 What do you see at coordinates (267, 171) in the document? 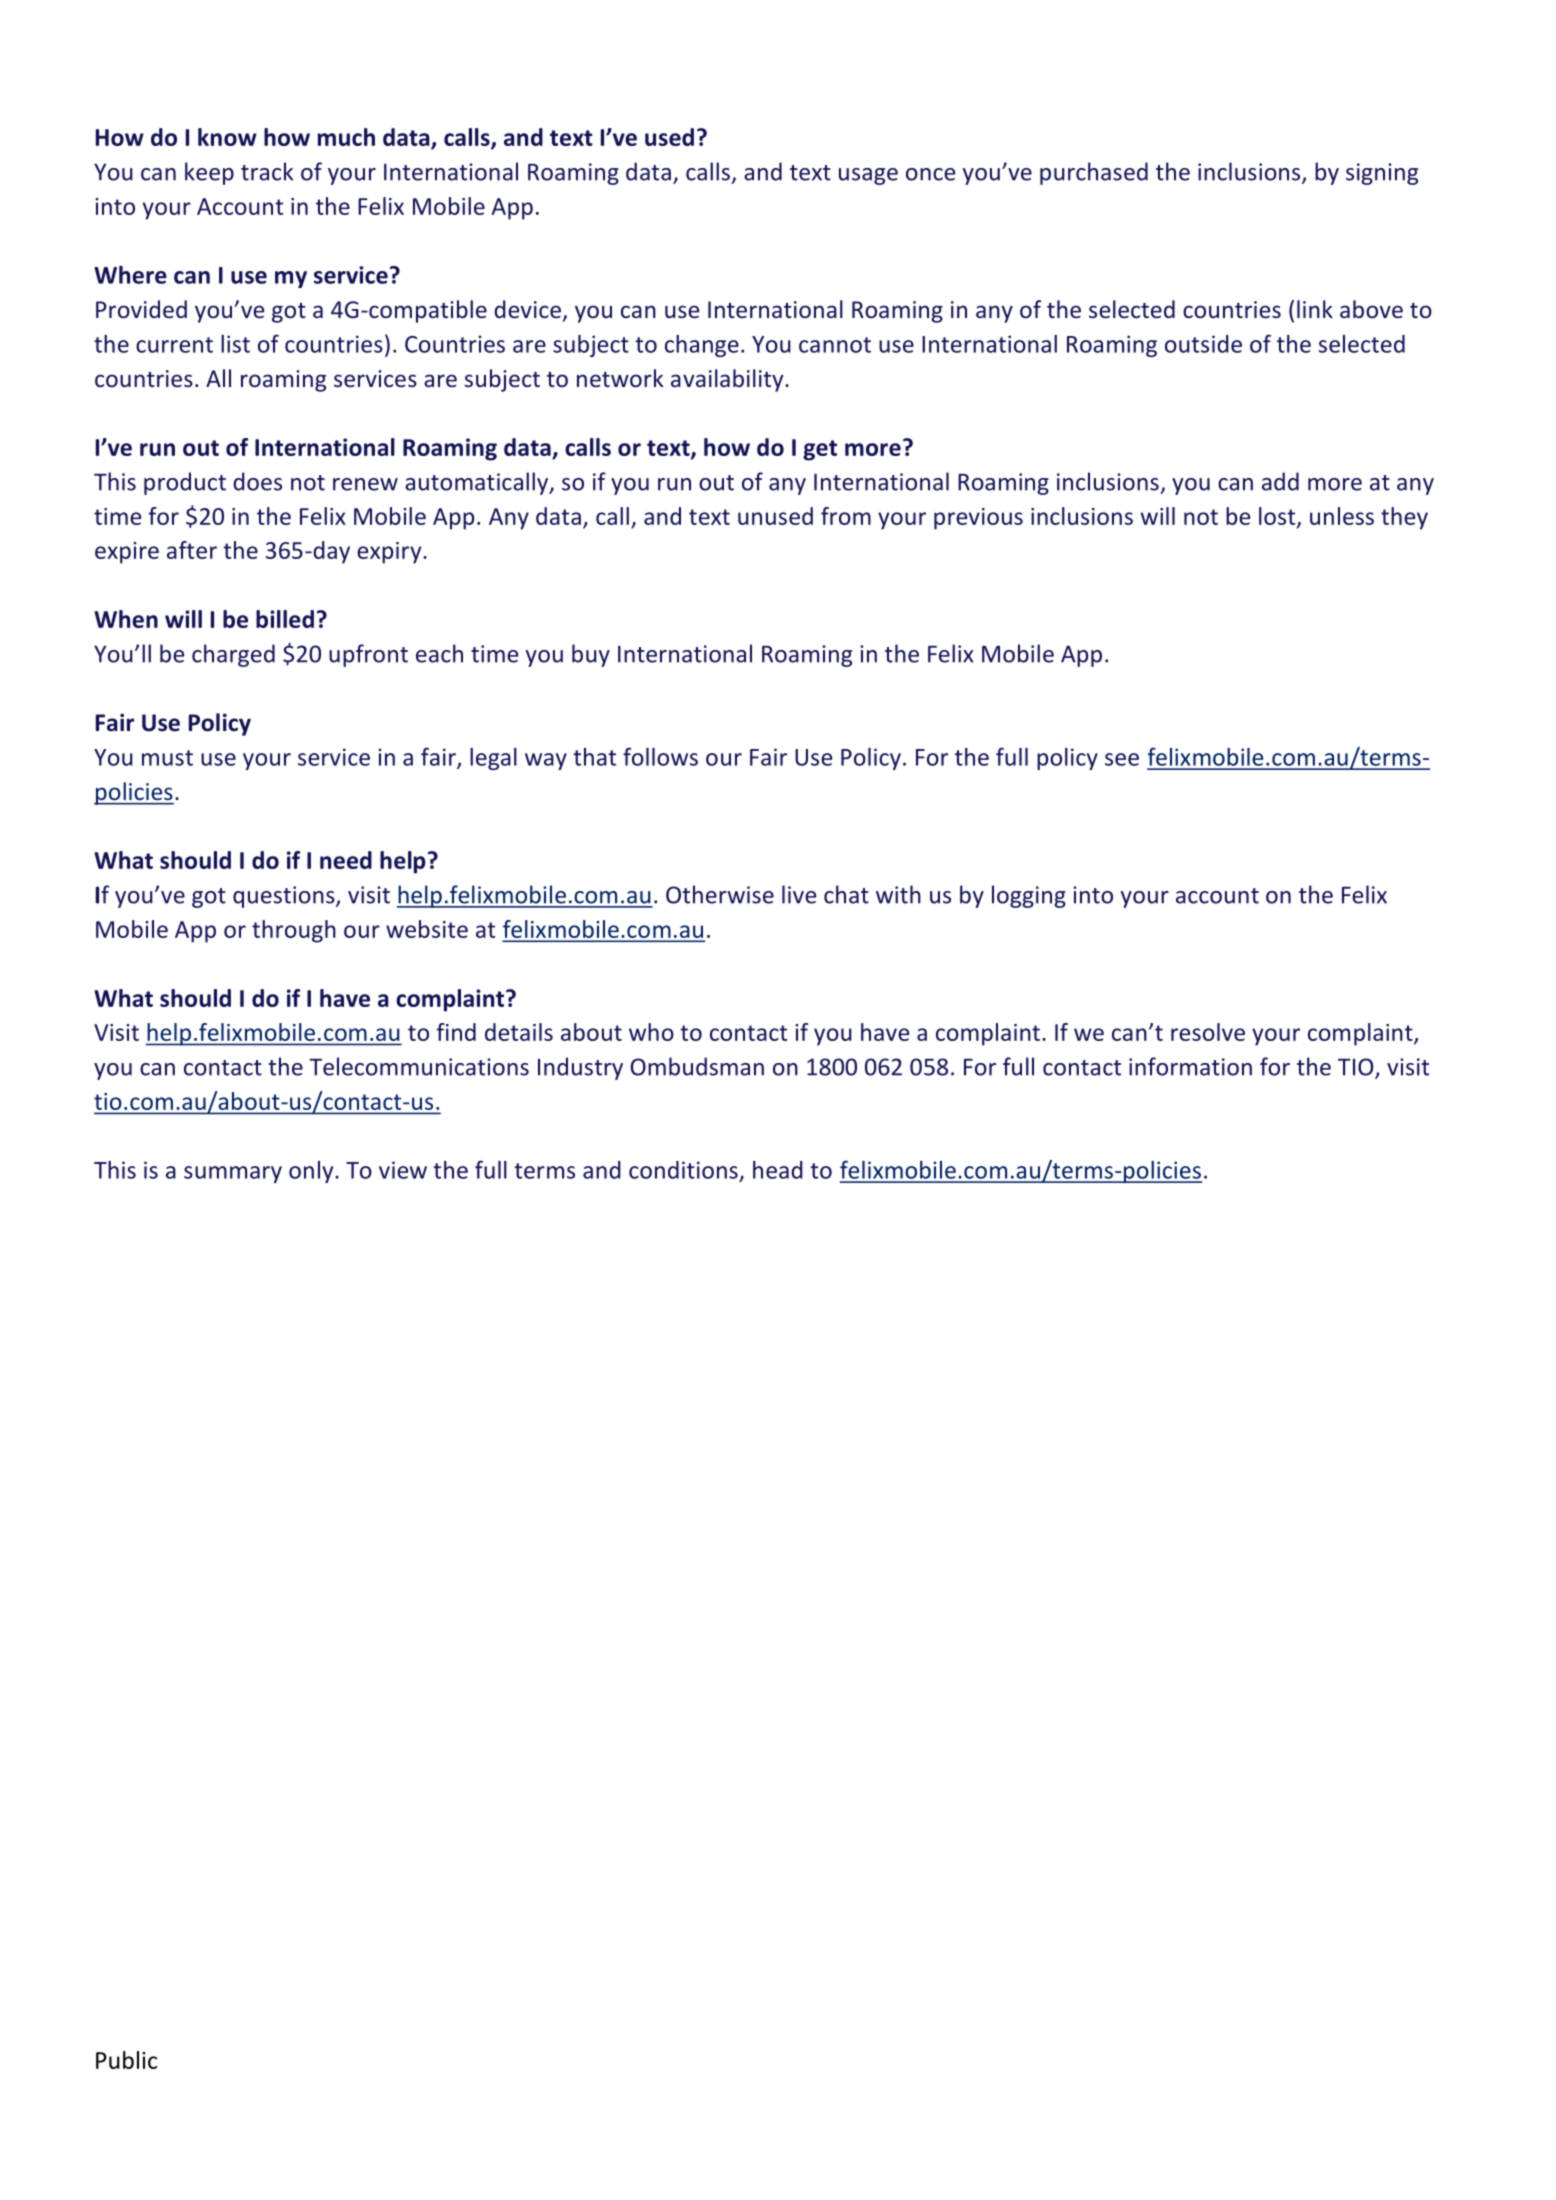
I see `track` at bounding box center [267, 171].
